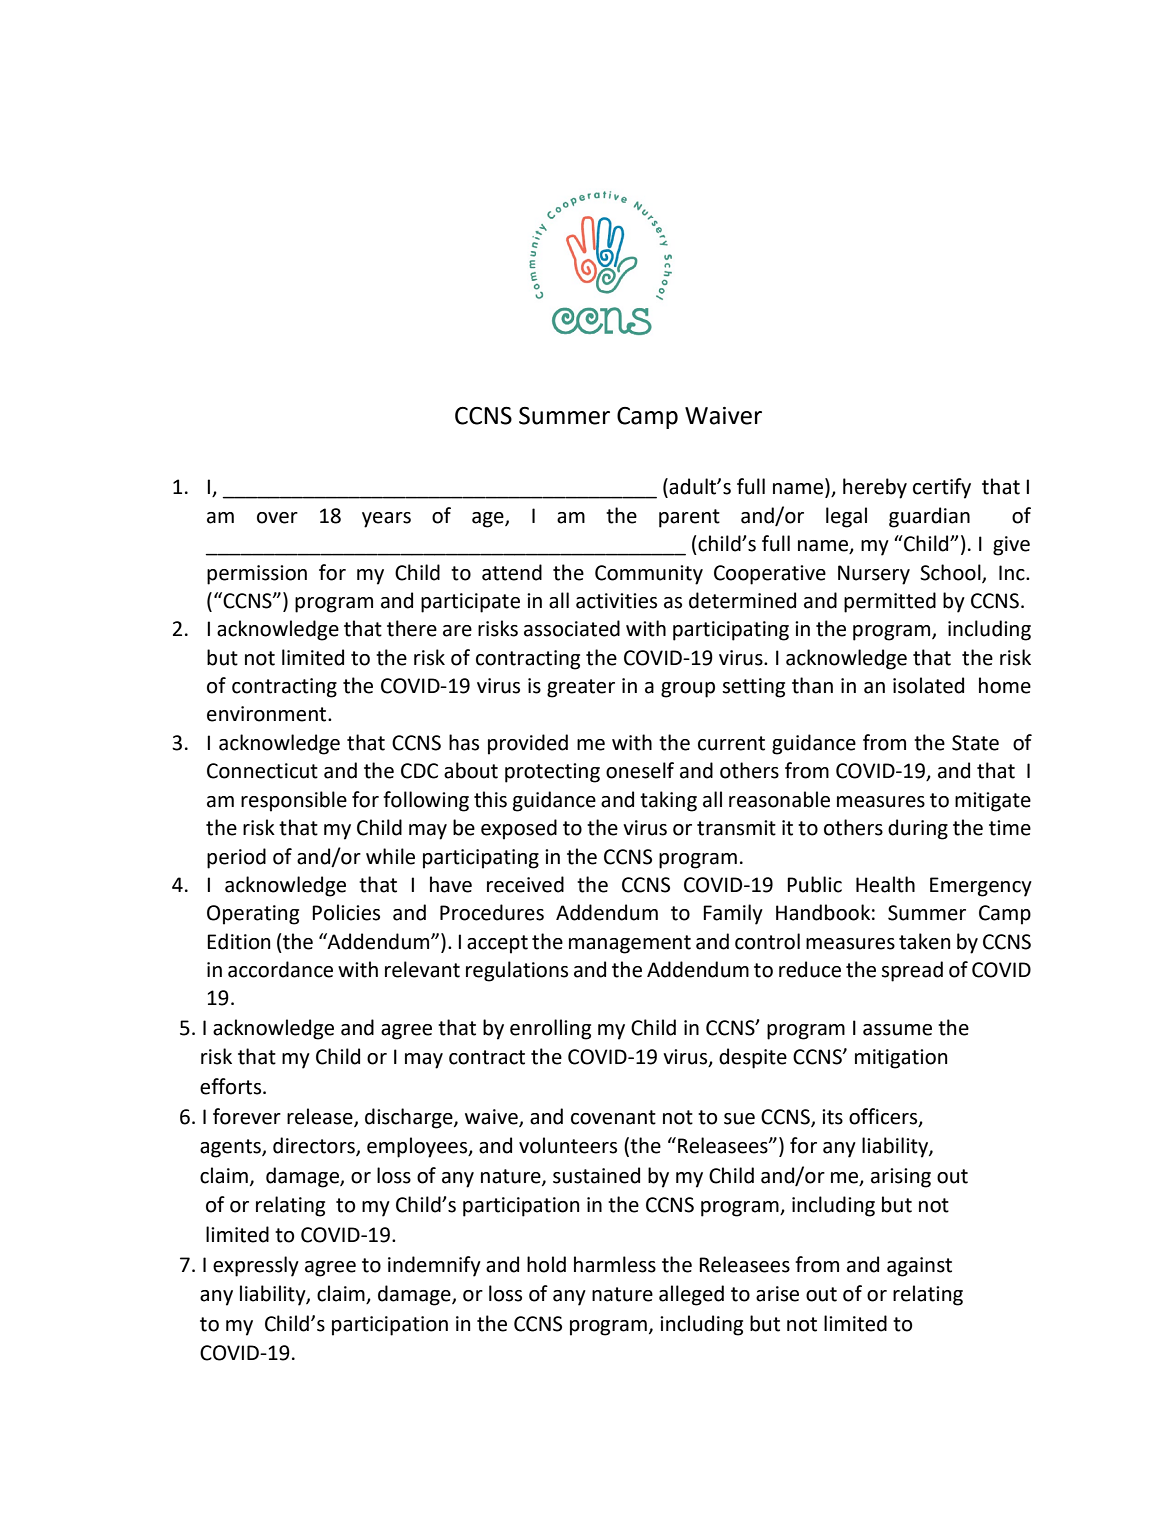 This screenshot has width=1169, height=1513. What do you see at coordinates (613, 1117) in the screenshot?
I see `covenant` at bounding box center [613, 1117].
